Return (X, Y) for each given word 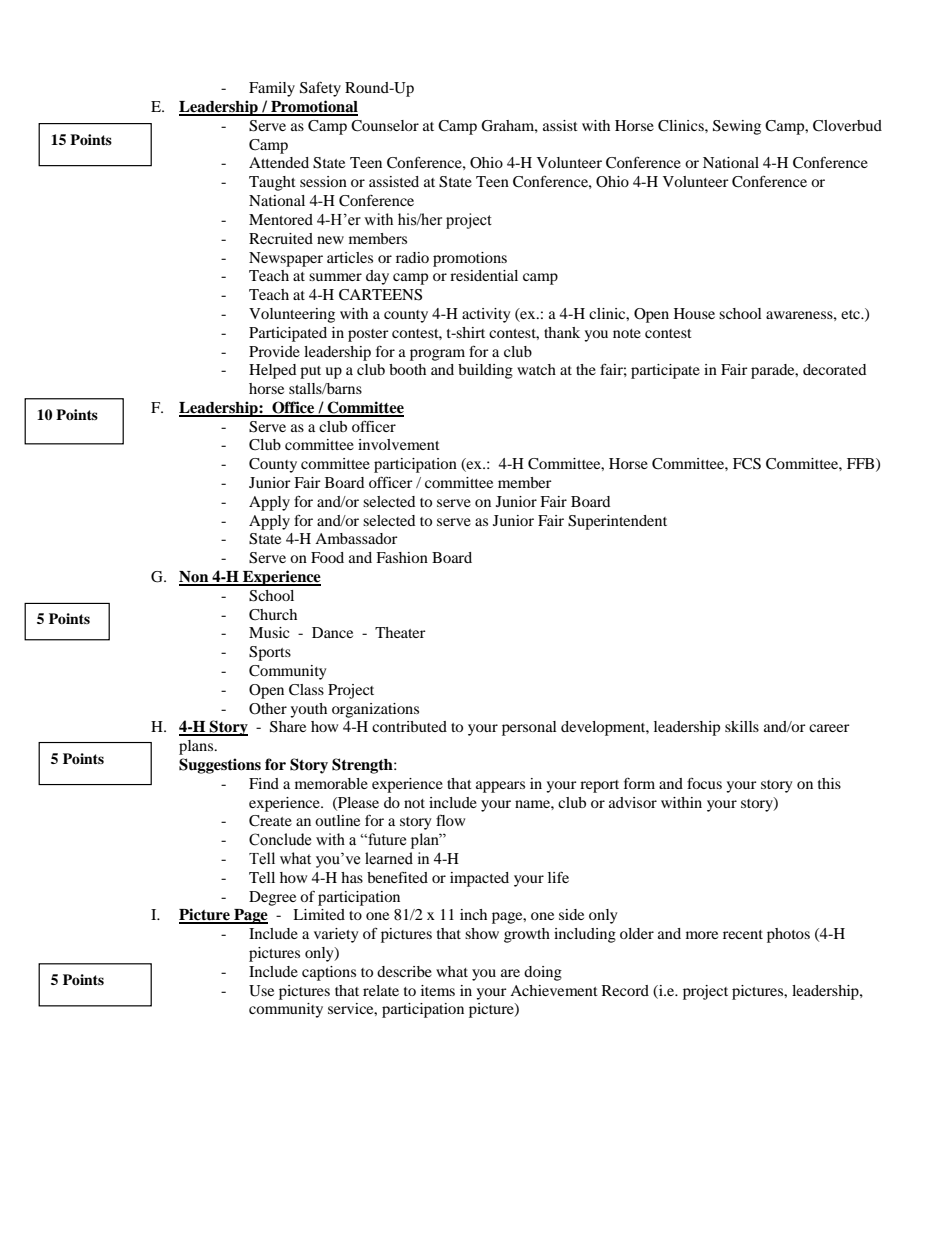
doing (543, 973)
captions (329, 973)
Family (272, 89)
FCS (747, 464)
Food (327, 557)
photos (788, 935)
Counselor (385, 126)
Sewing (737, 127)
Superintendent (617, 522)
